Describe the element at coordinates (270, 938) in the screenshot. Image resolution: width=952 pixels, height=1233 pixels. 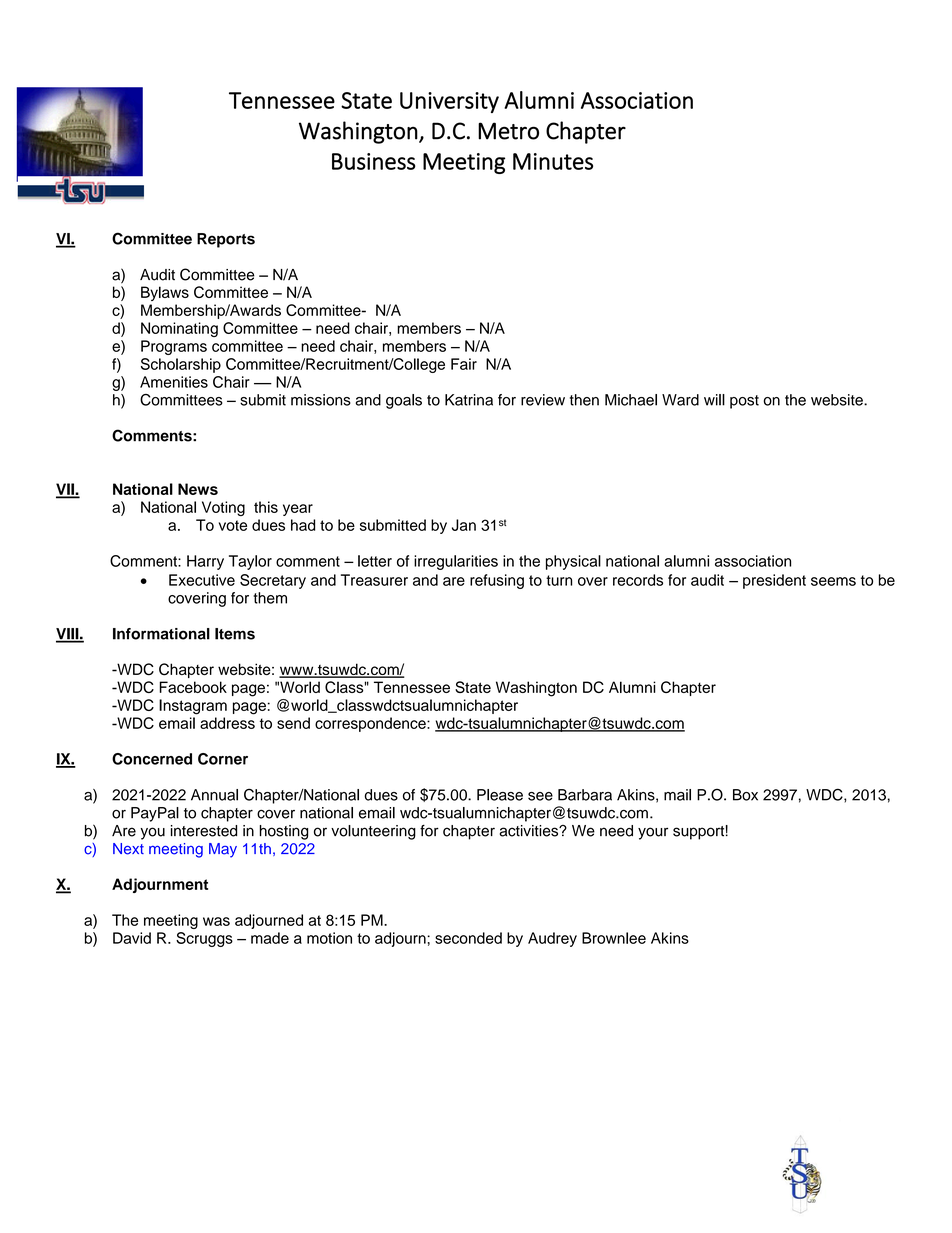
I see `made` at that location.
